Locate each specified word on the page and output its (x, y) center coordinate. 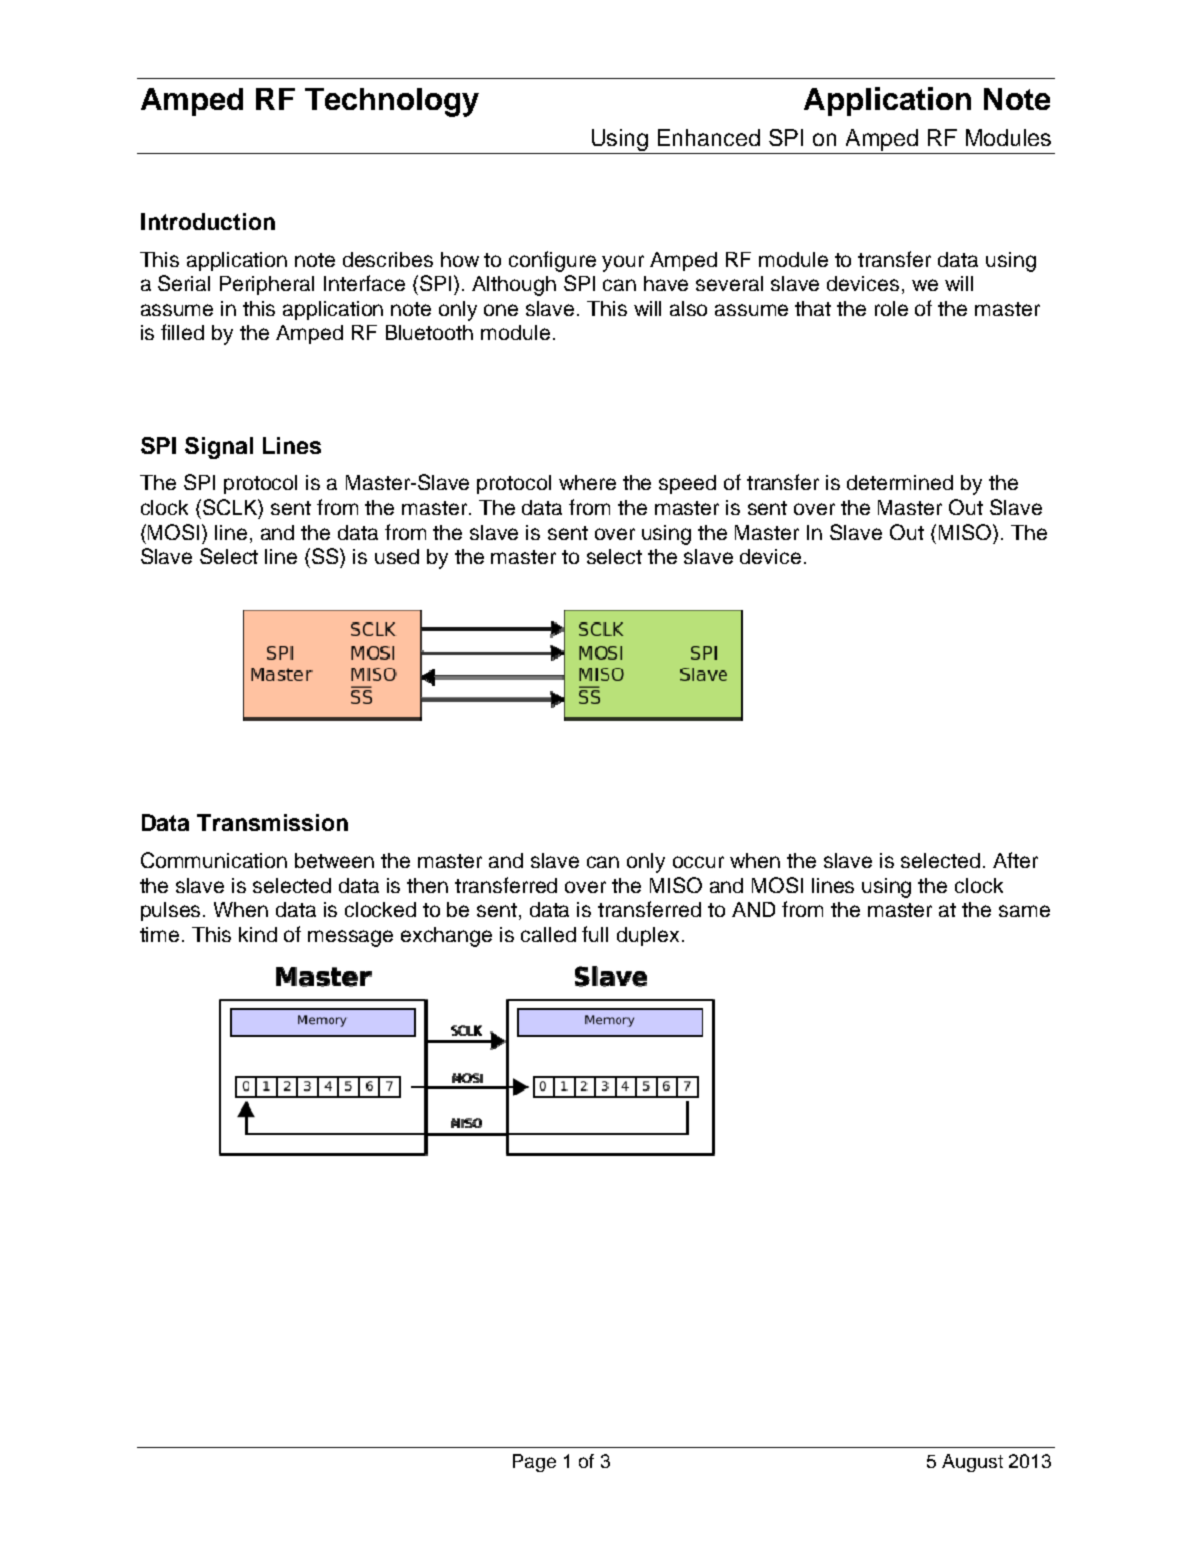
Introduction (208, 221)
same (1024, 911)
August (972, 1463)
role (891, 308)
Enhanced (709, 137)
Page (534, 1463)
